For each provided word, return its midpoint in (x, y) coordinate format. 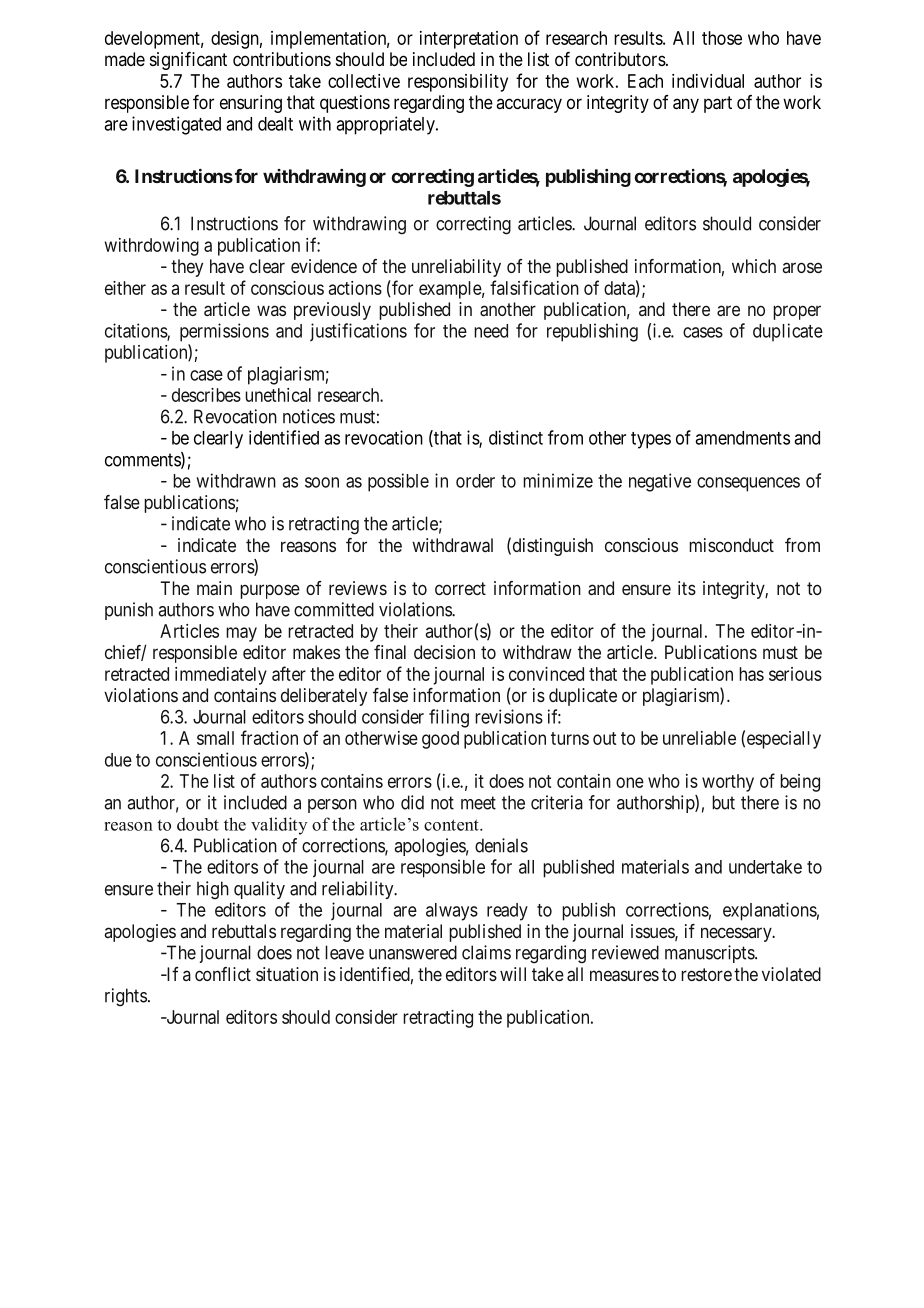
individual (708, 81)
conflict (223, 974)
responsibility (458, 83)
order (475, 481)
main (214, 588)
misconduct (731, 545)
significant (188, 61)
